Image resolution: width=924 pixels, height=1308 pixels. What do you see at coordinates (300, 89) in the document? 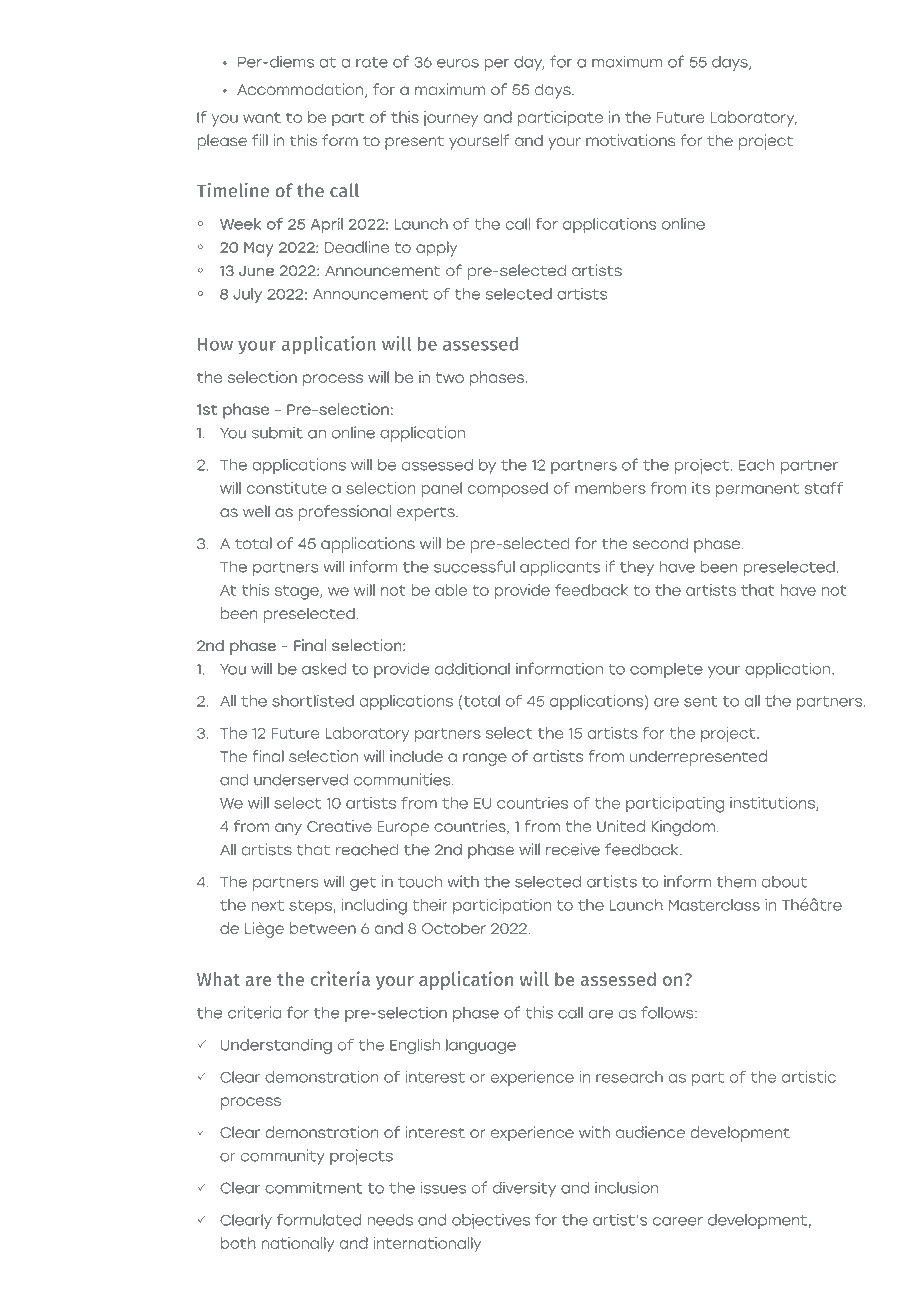
I see `Accommodation` at bounding box center [300, 89].
